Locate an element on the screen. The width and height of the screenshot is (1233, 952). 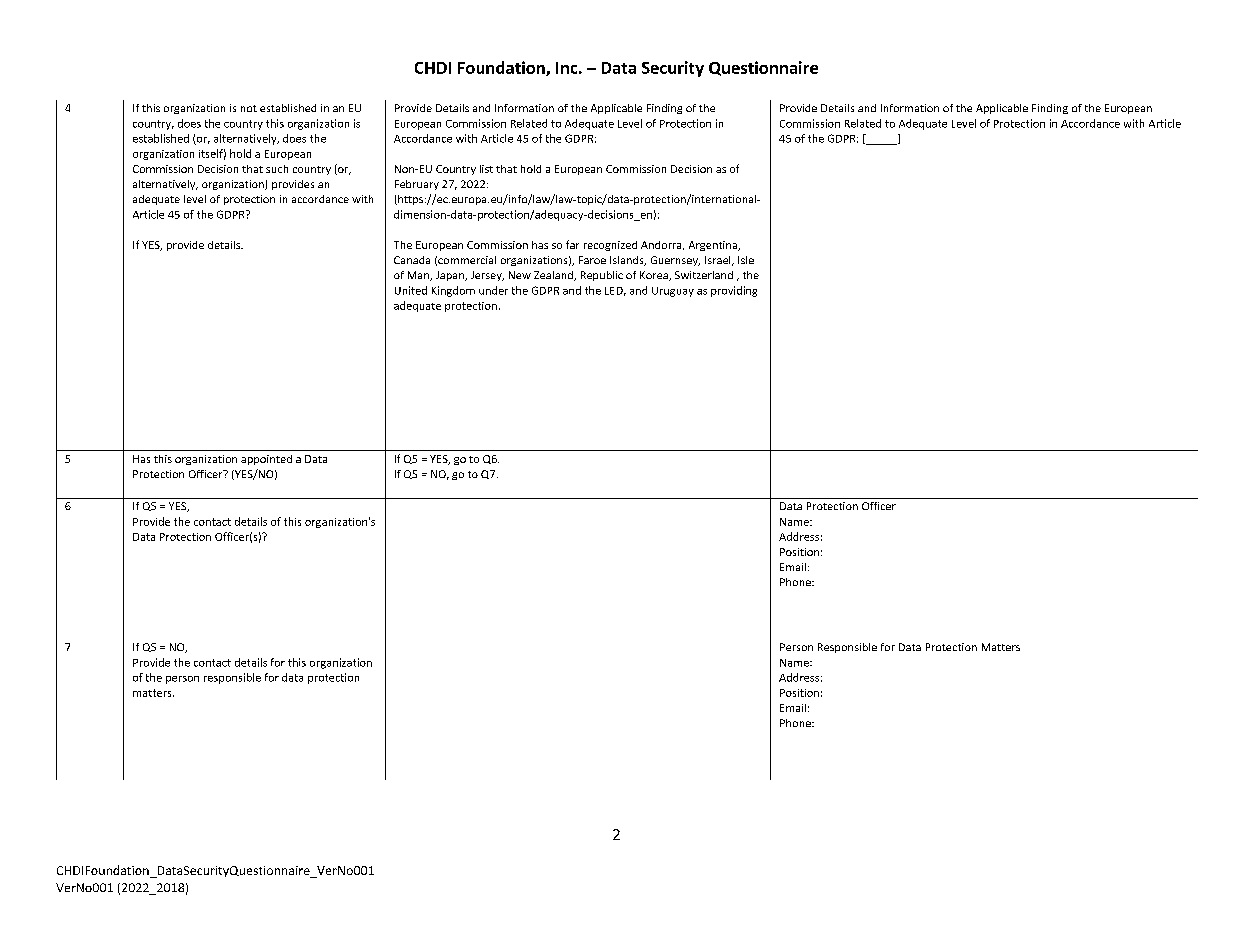
Faroe is located at coordinates (592, 260).
